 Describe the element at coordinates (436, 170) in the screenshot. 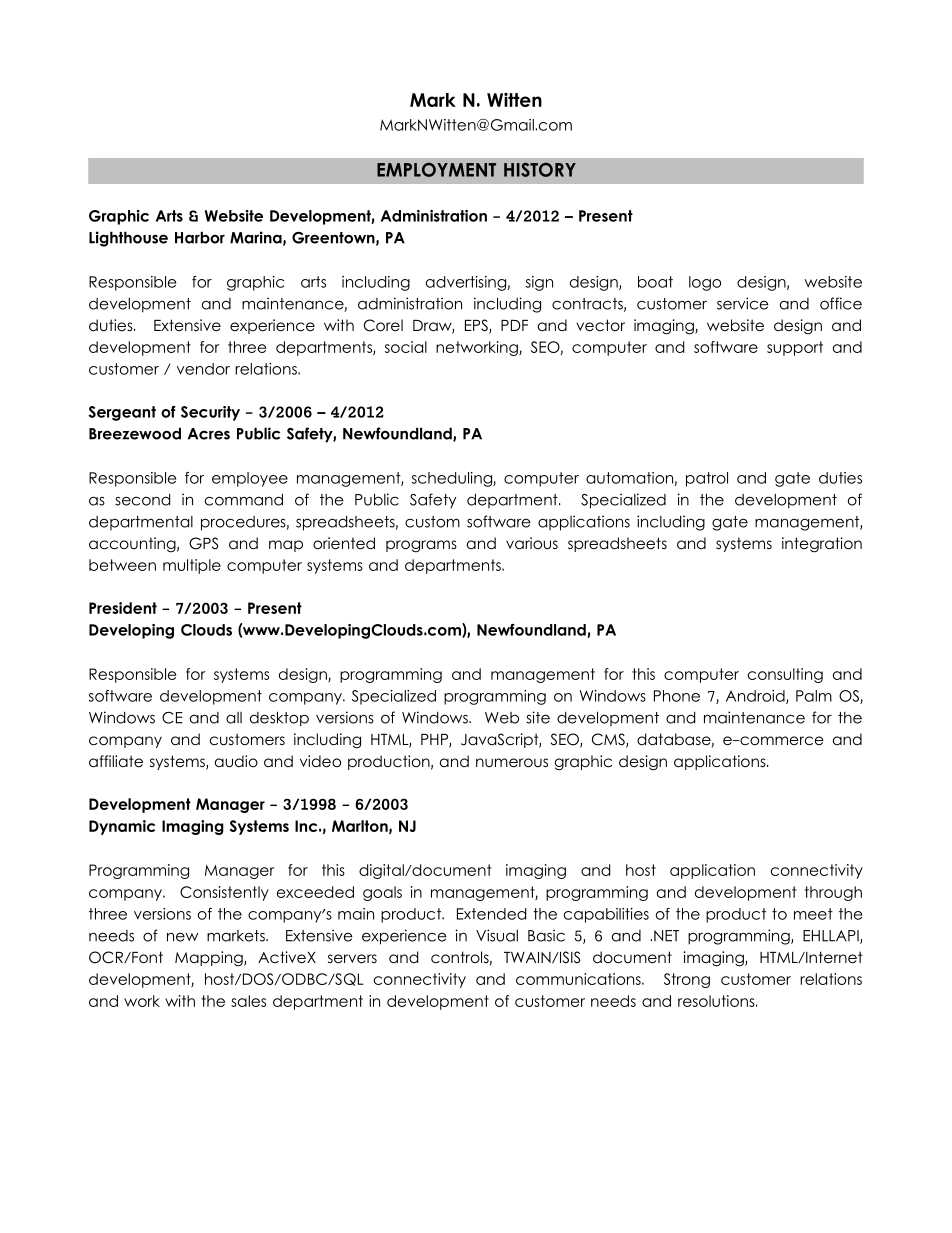

I see `EMPLOYMENT` at that location.
